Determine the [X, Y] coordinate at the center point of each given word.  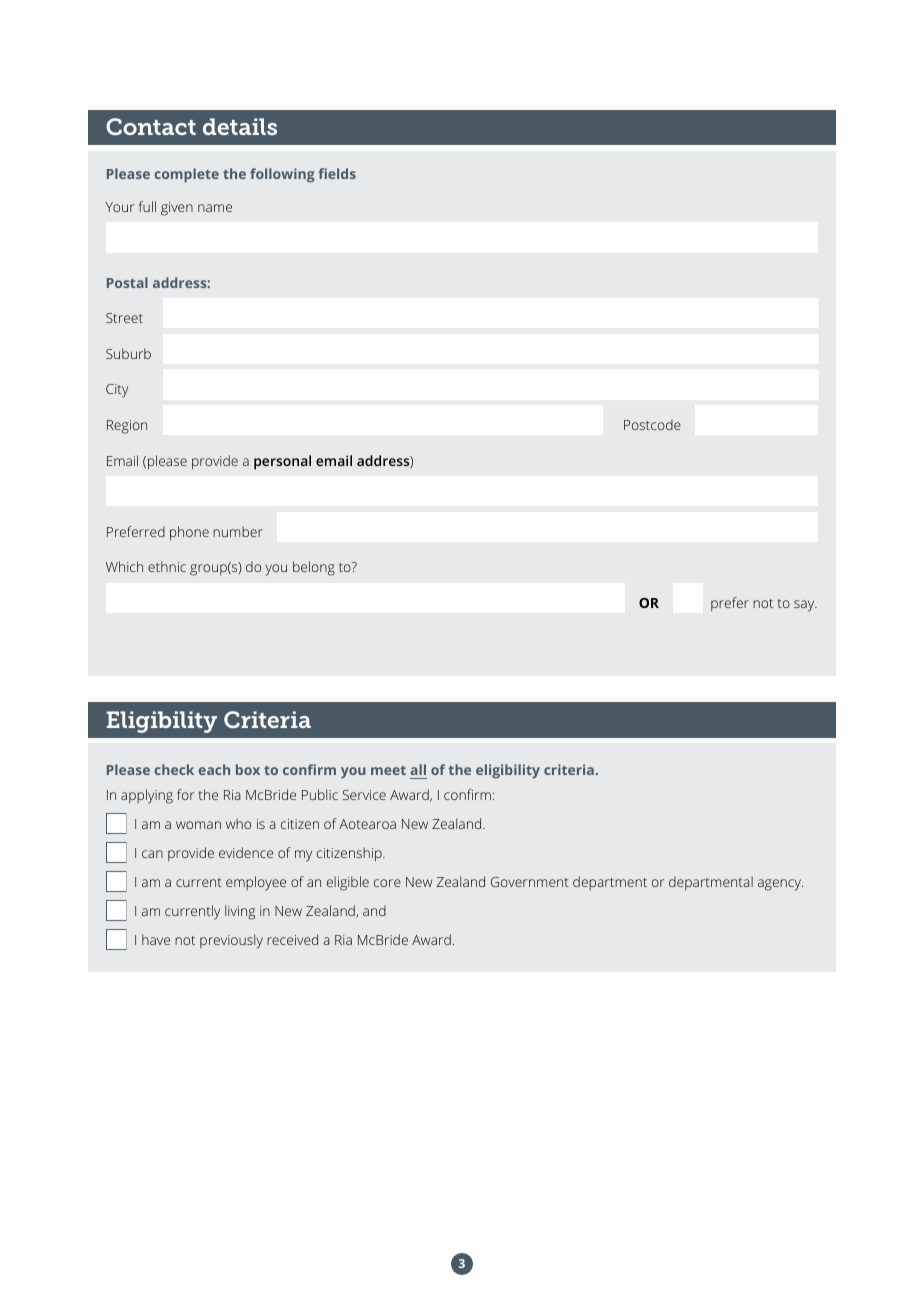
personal [282, 462]
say [805, 606]
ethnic [167, 566]
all [418, 769]
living [240, 912]
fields [337, 173]
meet [388, 770]
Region [127, 427]
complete [186, 175]
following [282, 175]
